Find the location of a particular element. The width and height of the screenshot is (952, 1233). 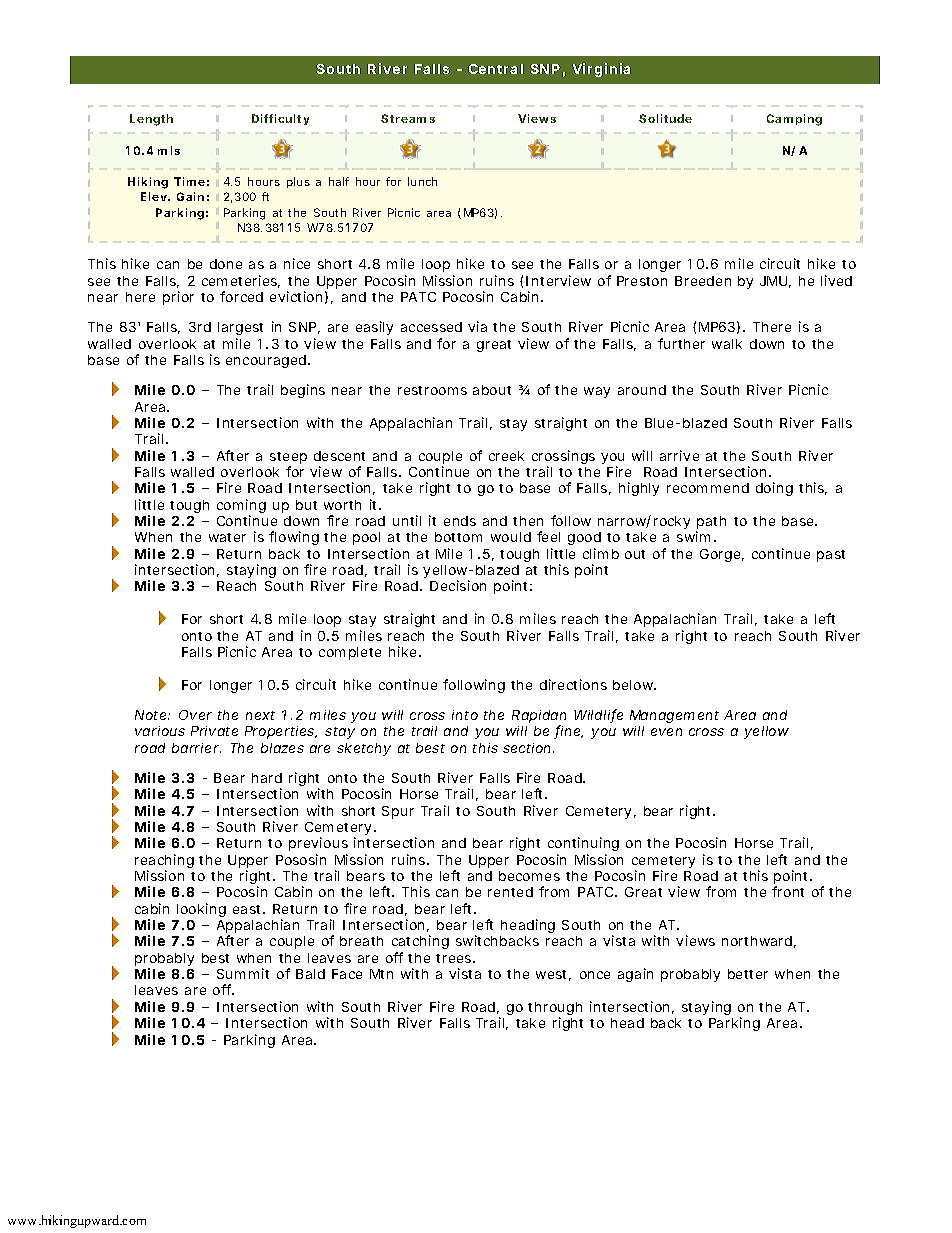

into is located at coordinates (465, 715).
